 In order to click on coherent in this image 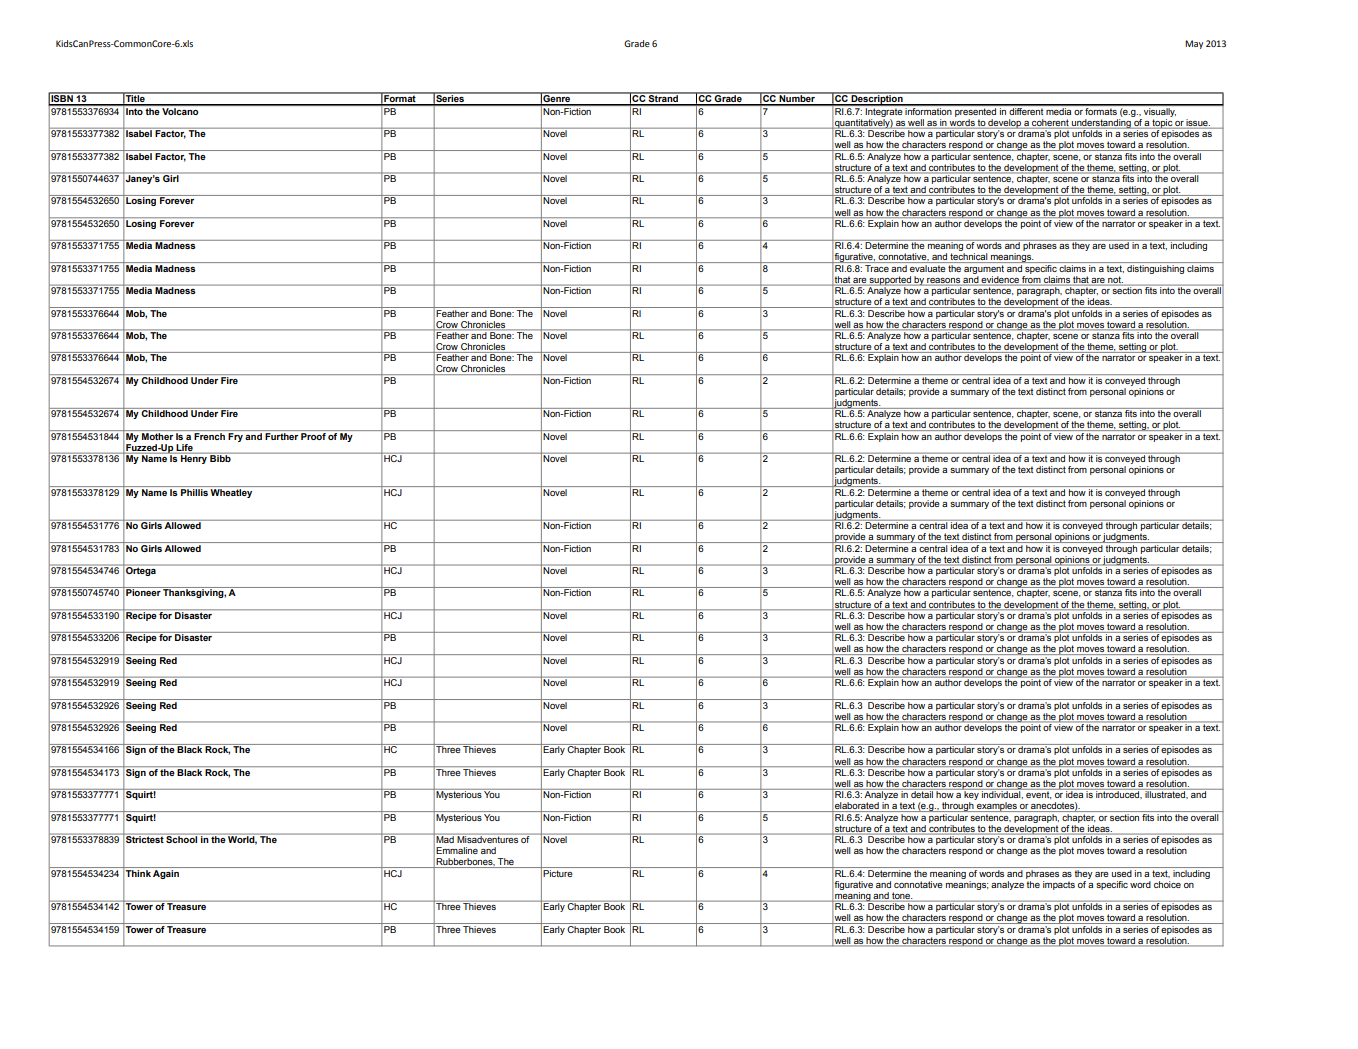, I will do `click(1050, 122)`.
